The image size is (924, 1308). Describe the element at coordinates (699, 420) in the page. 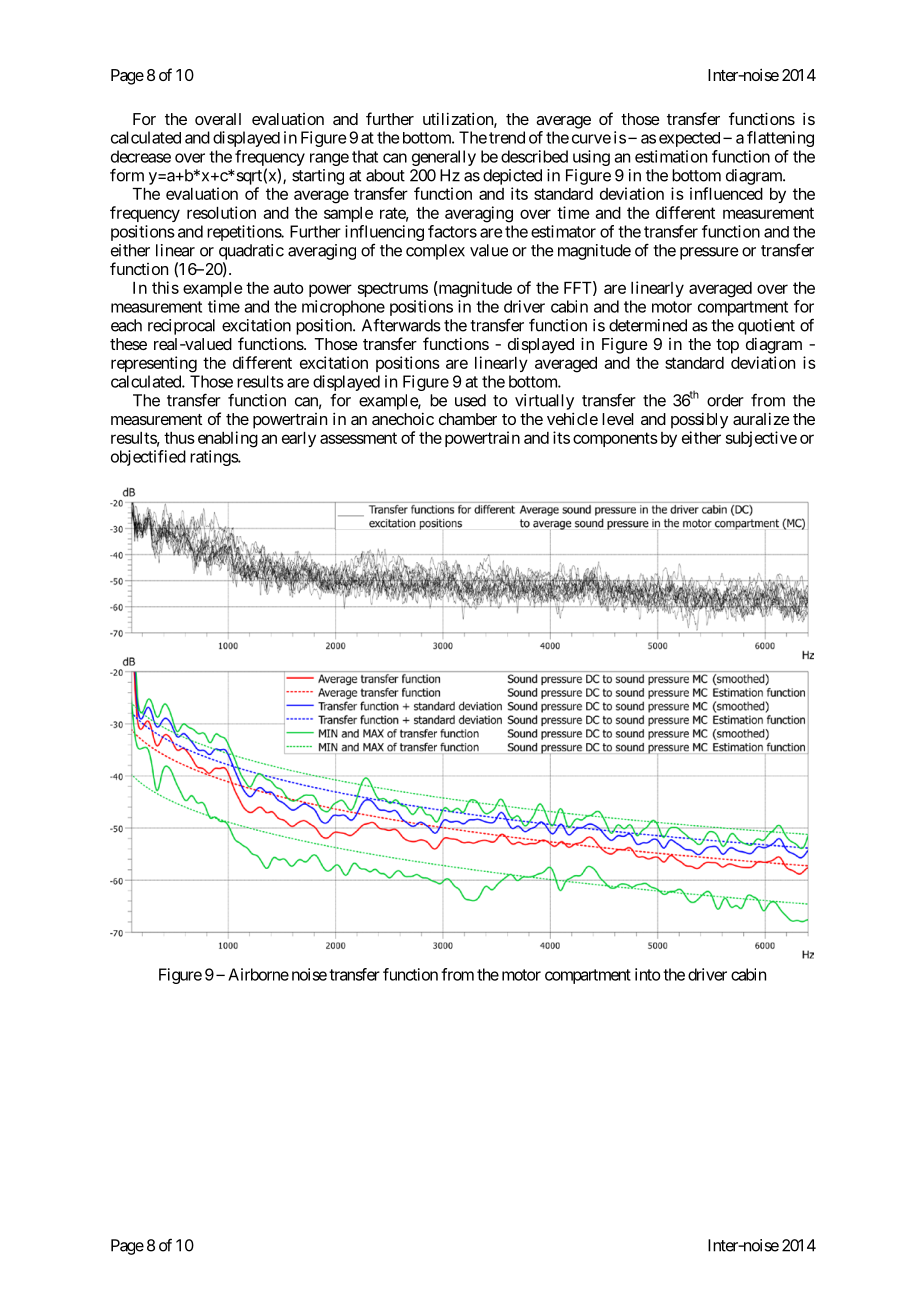

I see `possibly` at that location.
